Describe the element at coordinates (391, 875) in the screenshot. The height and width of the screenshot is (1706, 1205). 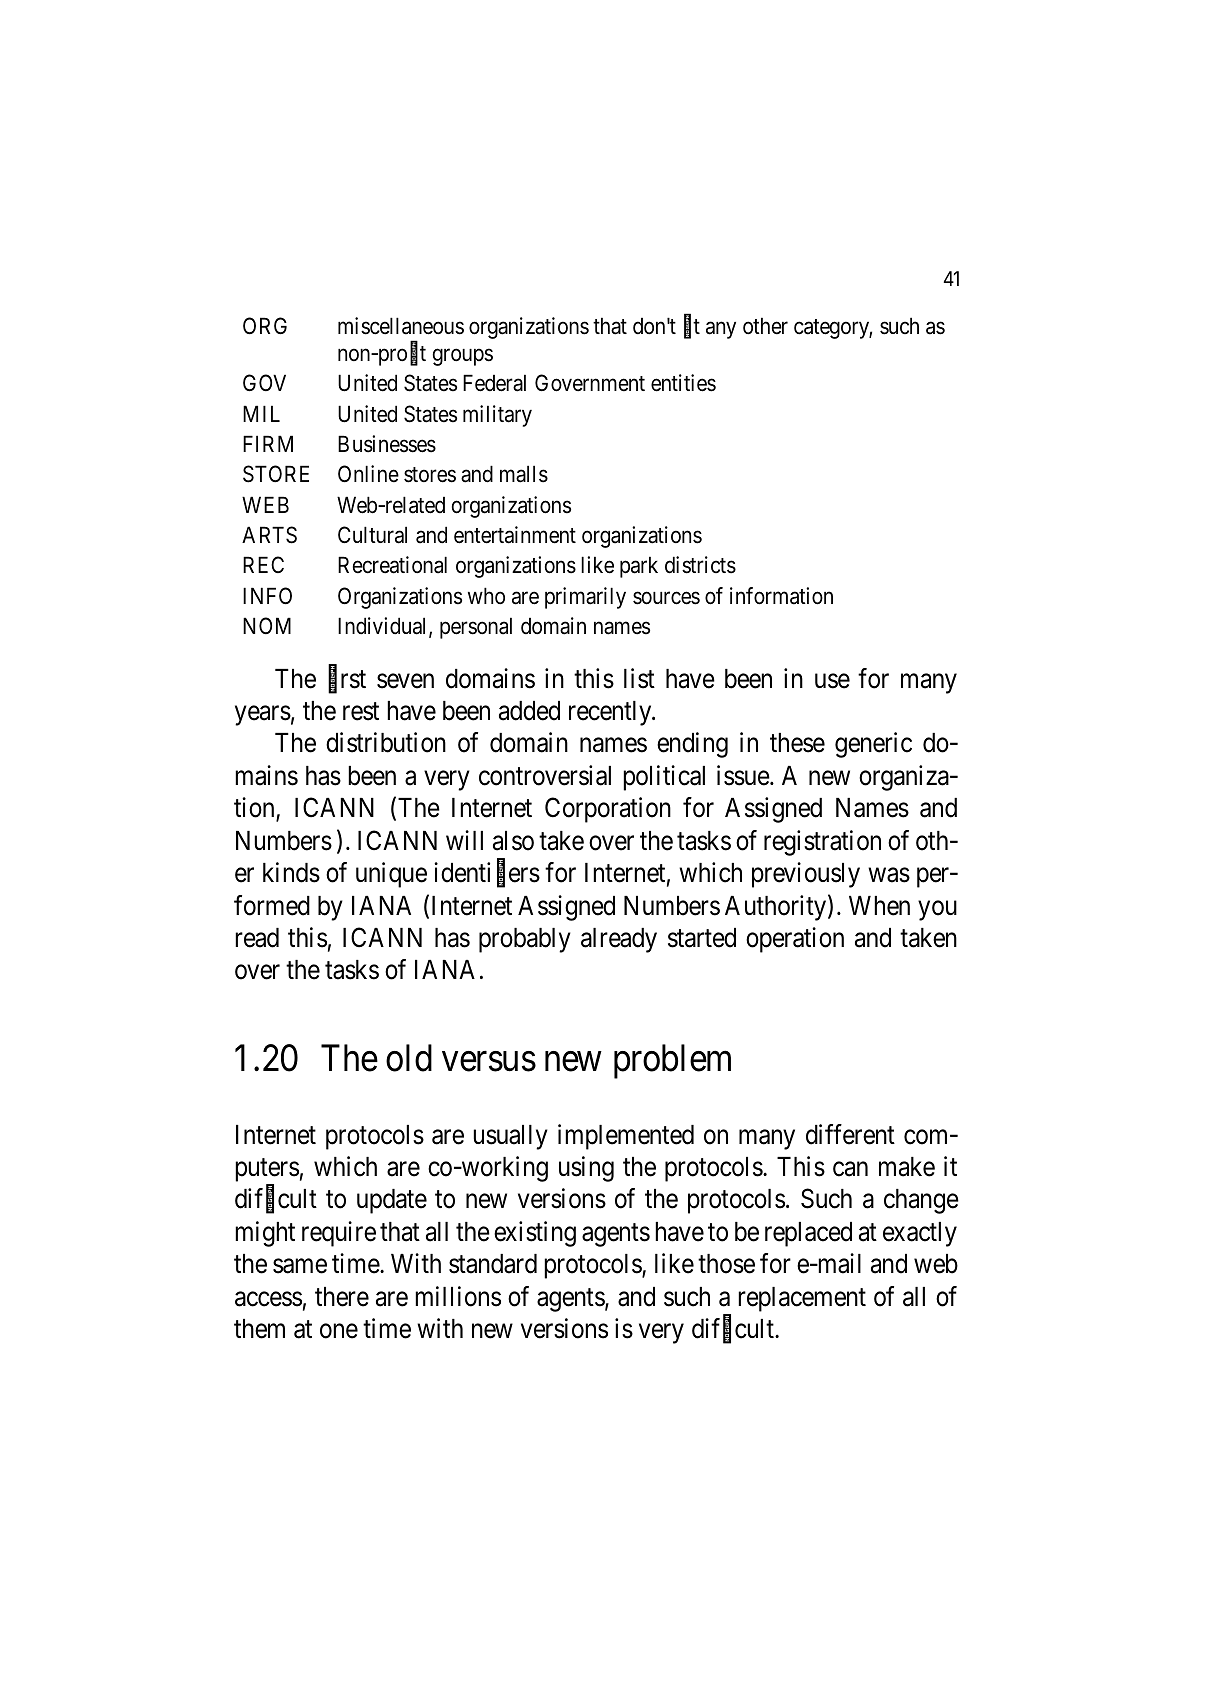
I see `unique` at that location.
